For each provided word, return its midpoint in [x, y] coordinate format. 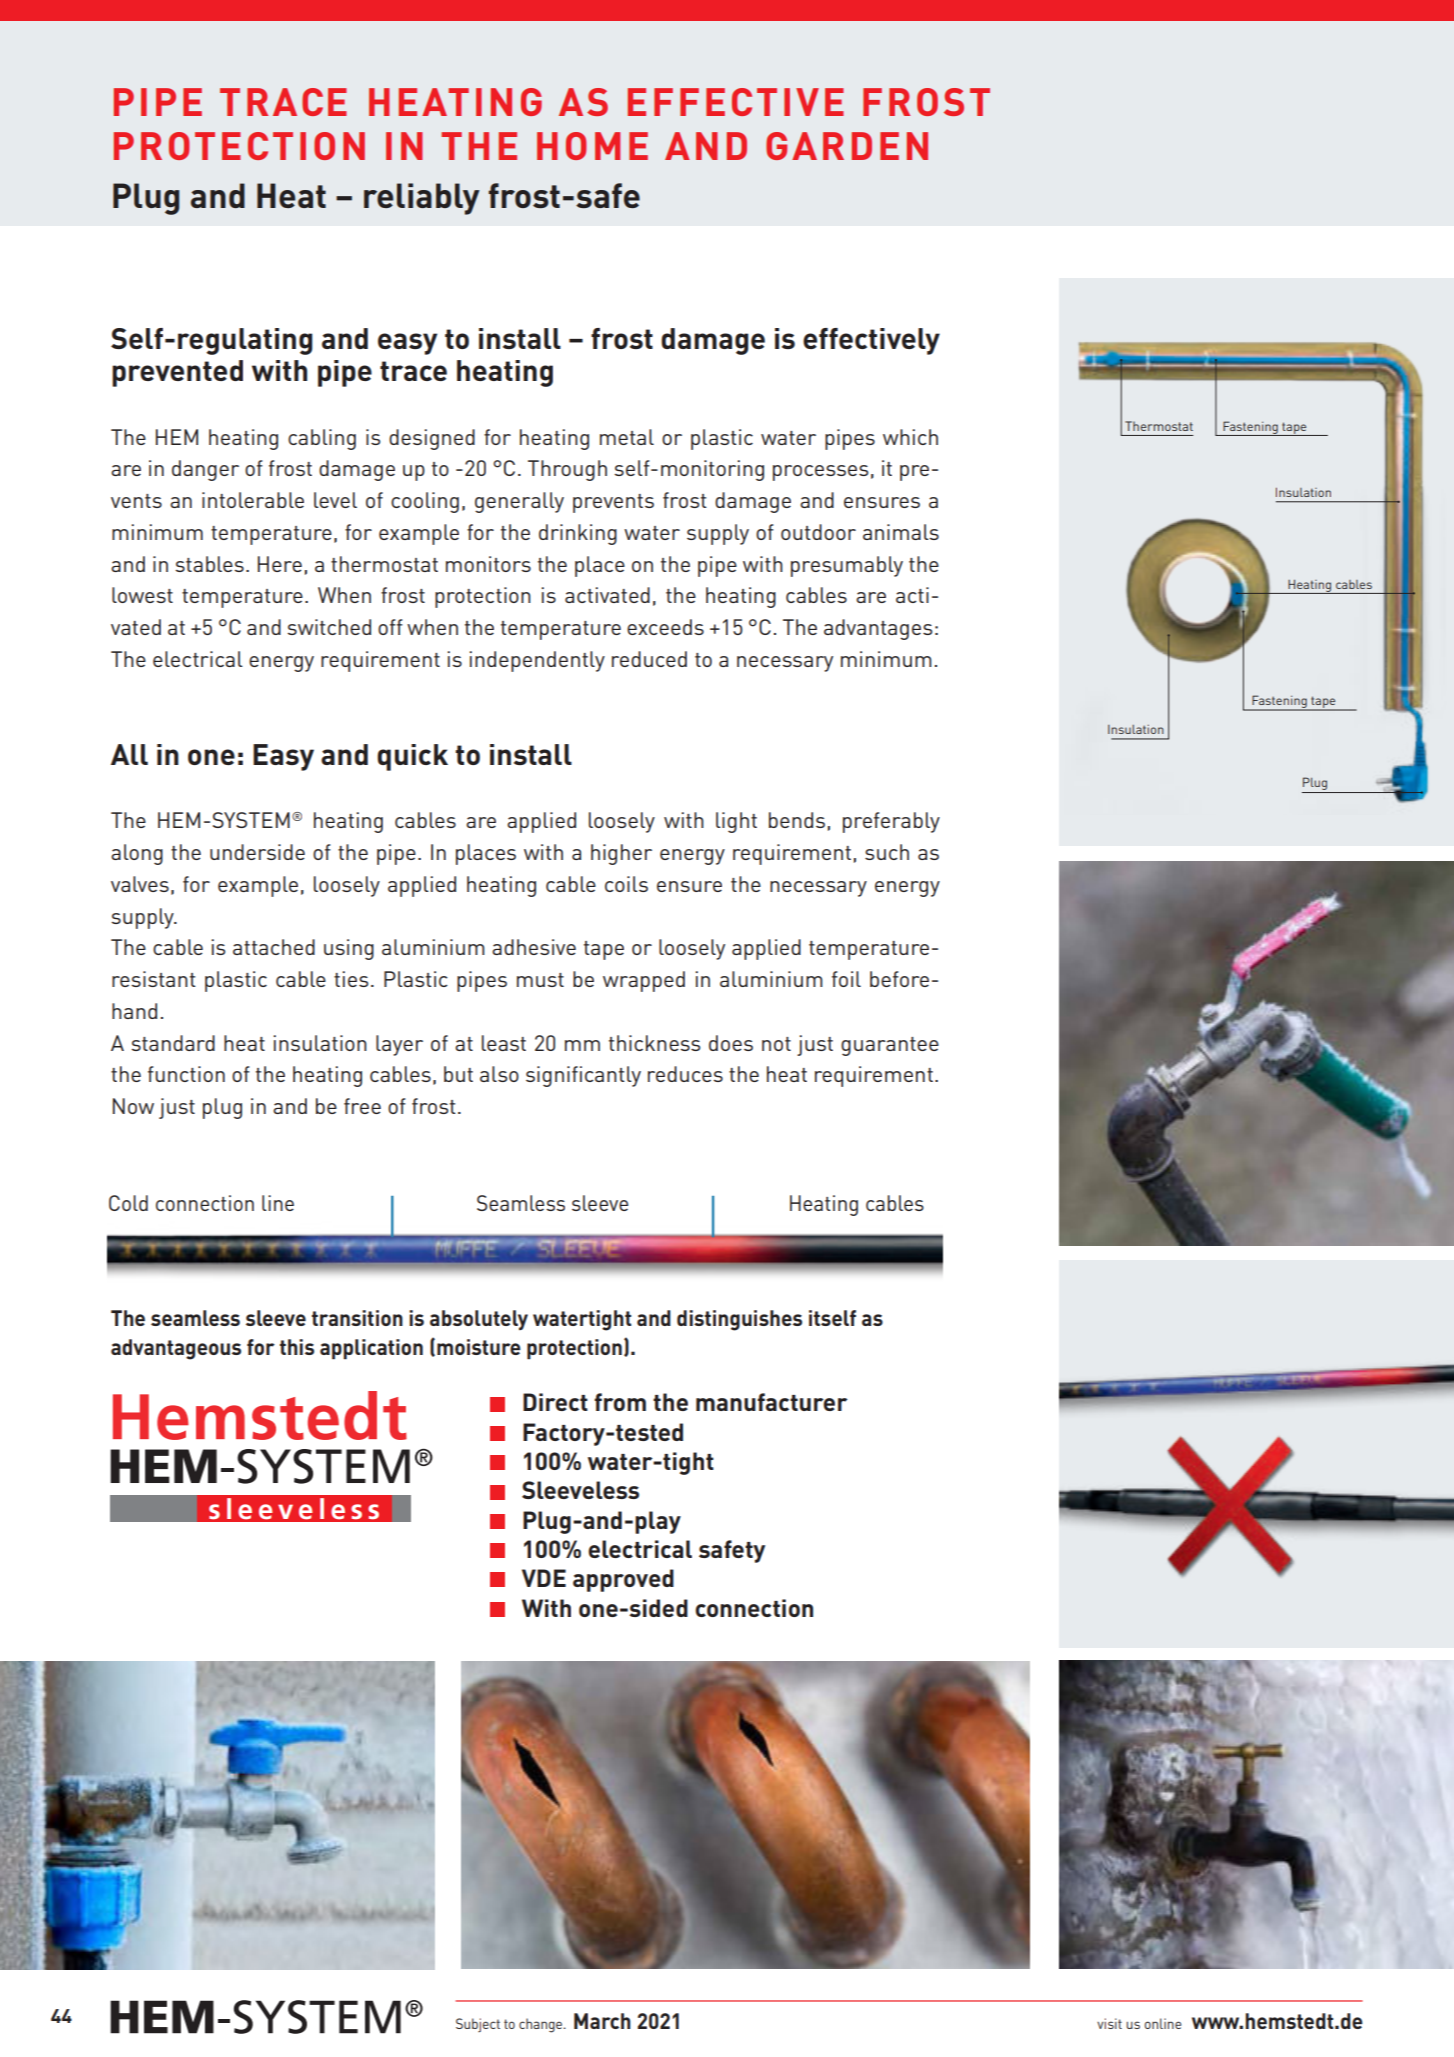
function [186, 1074]
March [602, 2021]
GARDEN [847, 146]
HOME [592, 146]
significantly [583, 1076]
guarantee [890, 1046]
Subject [478, 2025]
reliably [422, 199]
